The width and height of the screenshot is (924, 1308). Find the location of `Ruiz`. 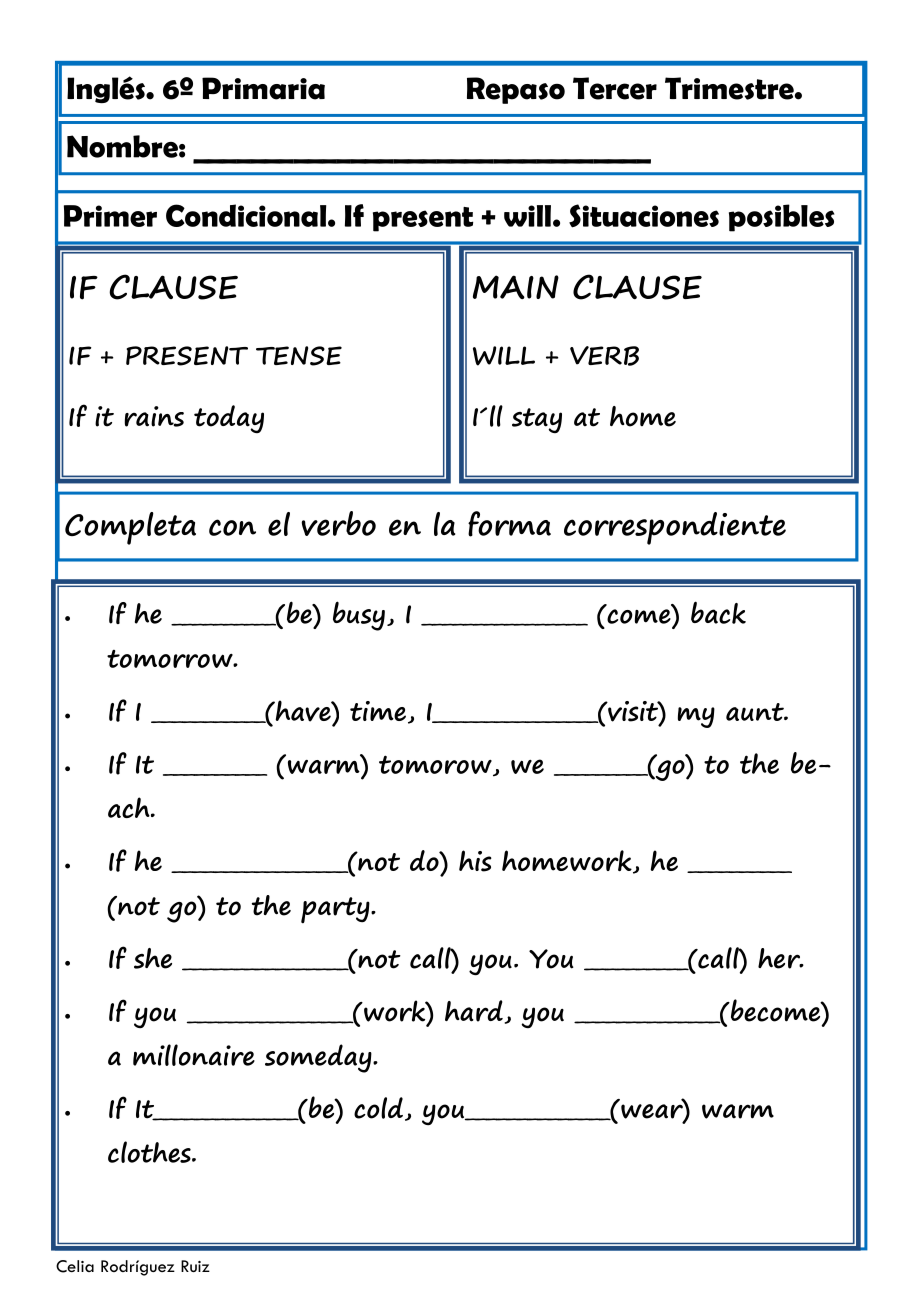

Ruiz is located at coordinates (195, 1266).
